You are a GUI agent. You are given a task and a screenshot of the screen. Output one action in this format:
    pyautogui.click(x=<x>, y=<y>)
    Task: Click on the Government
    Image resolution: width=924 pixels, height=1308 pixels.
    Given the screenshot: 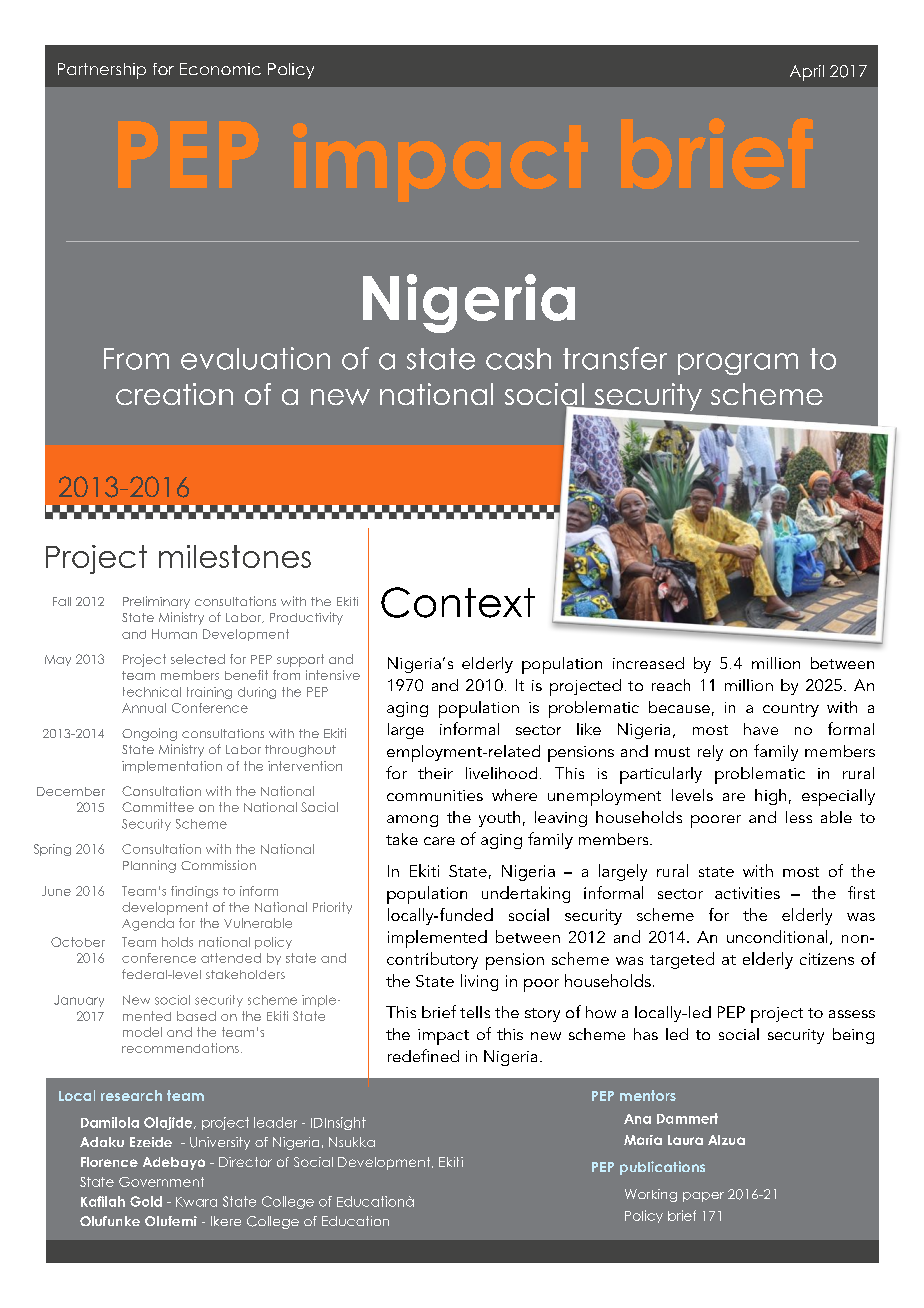 What is the action you would take?
    pyautogui.click(x=161, y=1182)
